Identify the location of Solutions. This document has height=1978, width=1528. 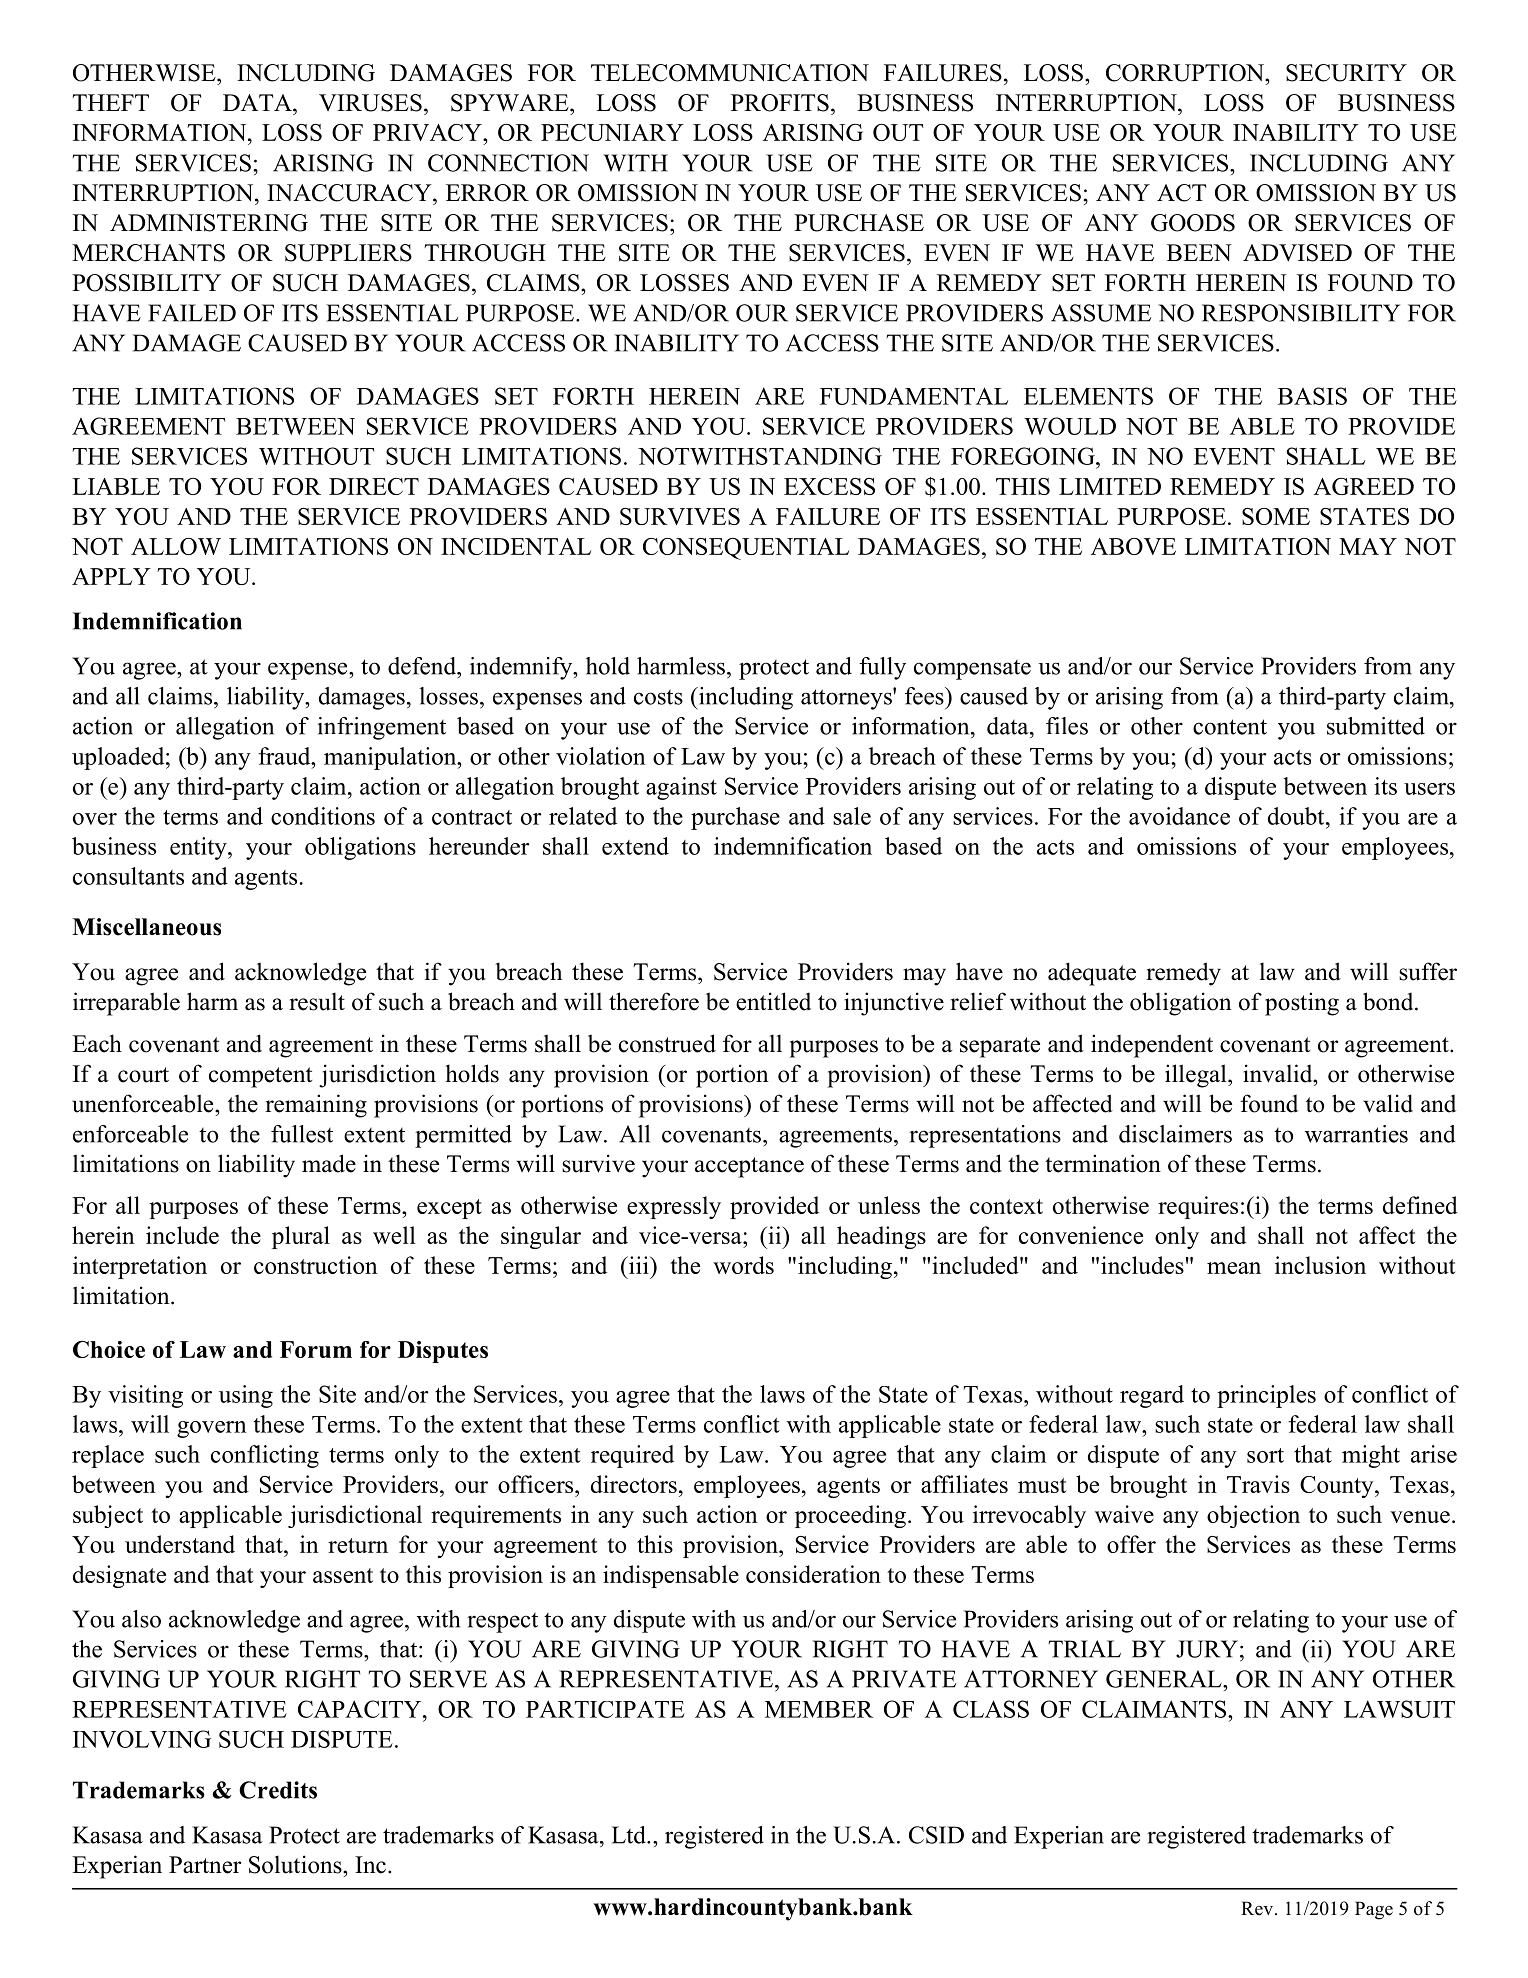
(296, 1864).
